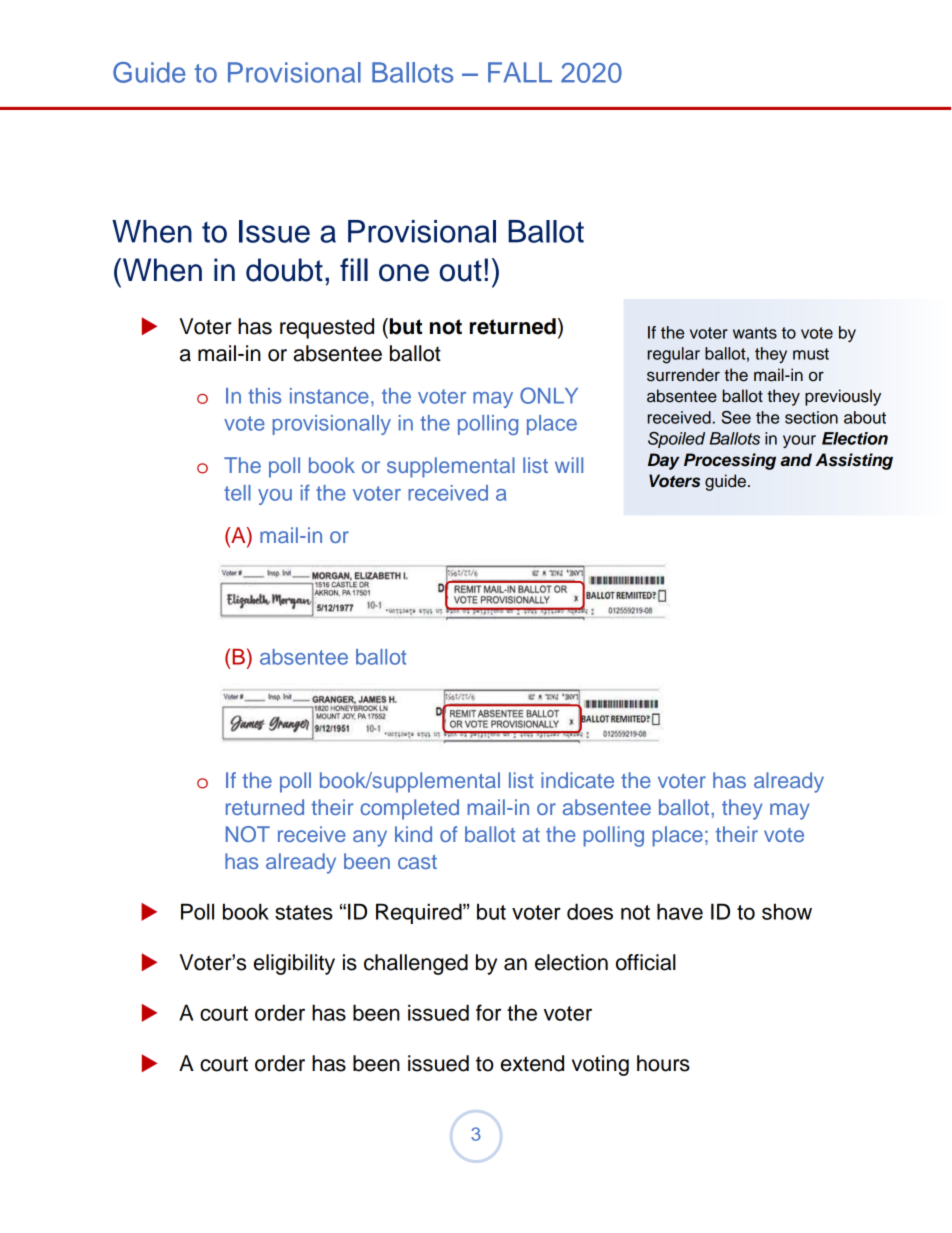 This screenshot has height=1233, width=952. What do you see at coordinates (811, 417) in the screenshot?
I see `section` at bounding box center [811, 417].
